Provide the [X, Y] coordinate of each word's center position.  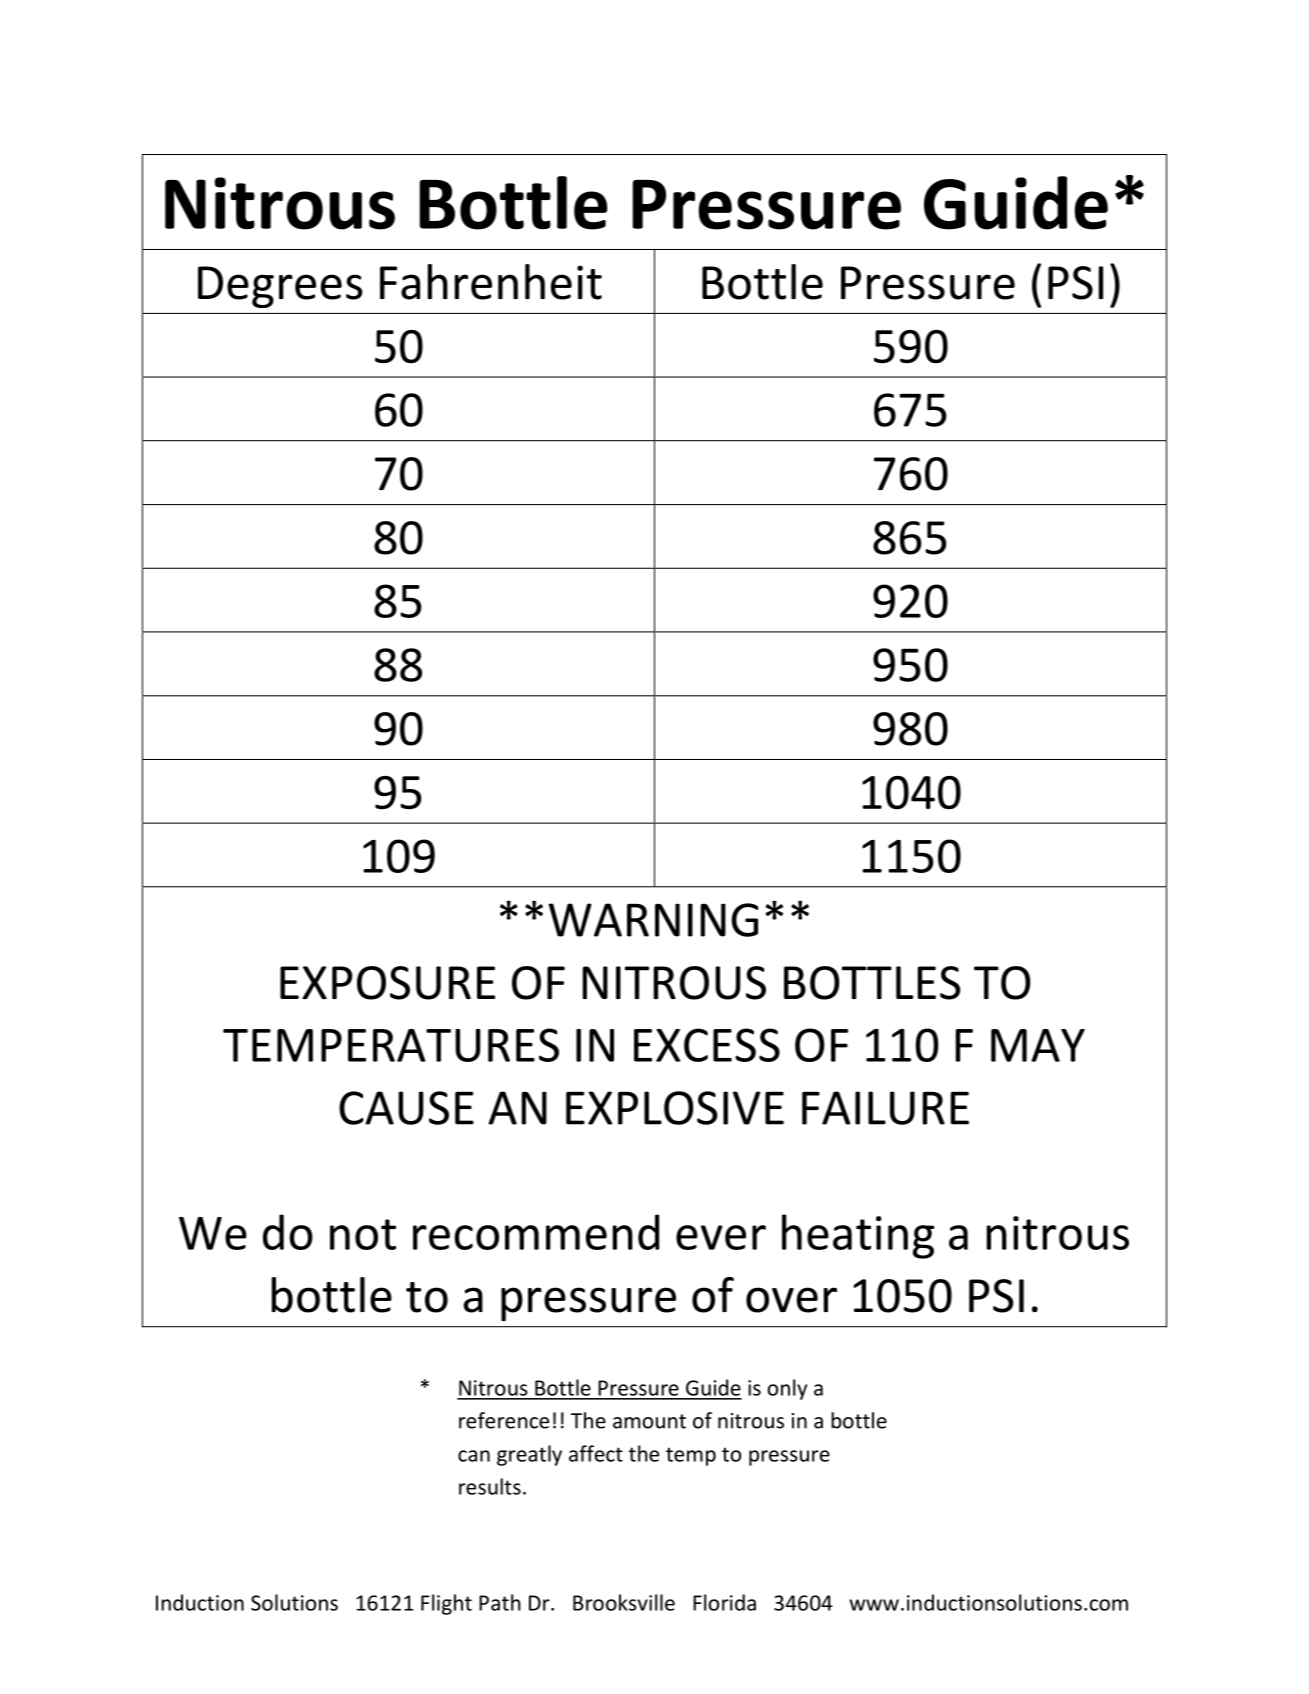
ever [721, 1237]
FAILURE [885, 1108]
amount [649, 1421]
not [363, 1234]
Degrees [280, 287]
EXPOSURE [387, 983]
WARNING [653, 920]
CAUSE [406, 1108]
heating [858, 1236]
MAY [1038, 1045]
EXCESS [707, 1045]
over [791, 1300]
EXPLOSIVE [675, 1108]
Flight [446, 1604]
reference [504, 1420]
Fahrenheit [491, 282]
